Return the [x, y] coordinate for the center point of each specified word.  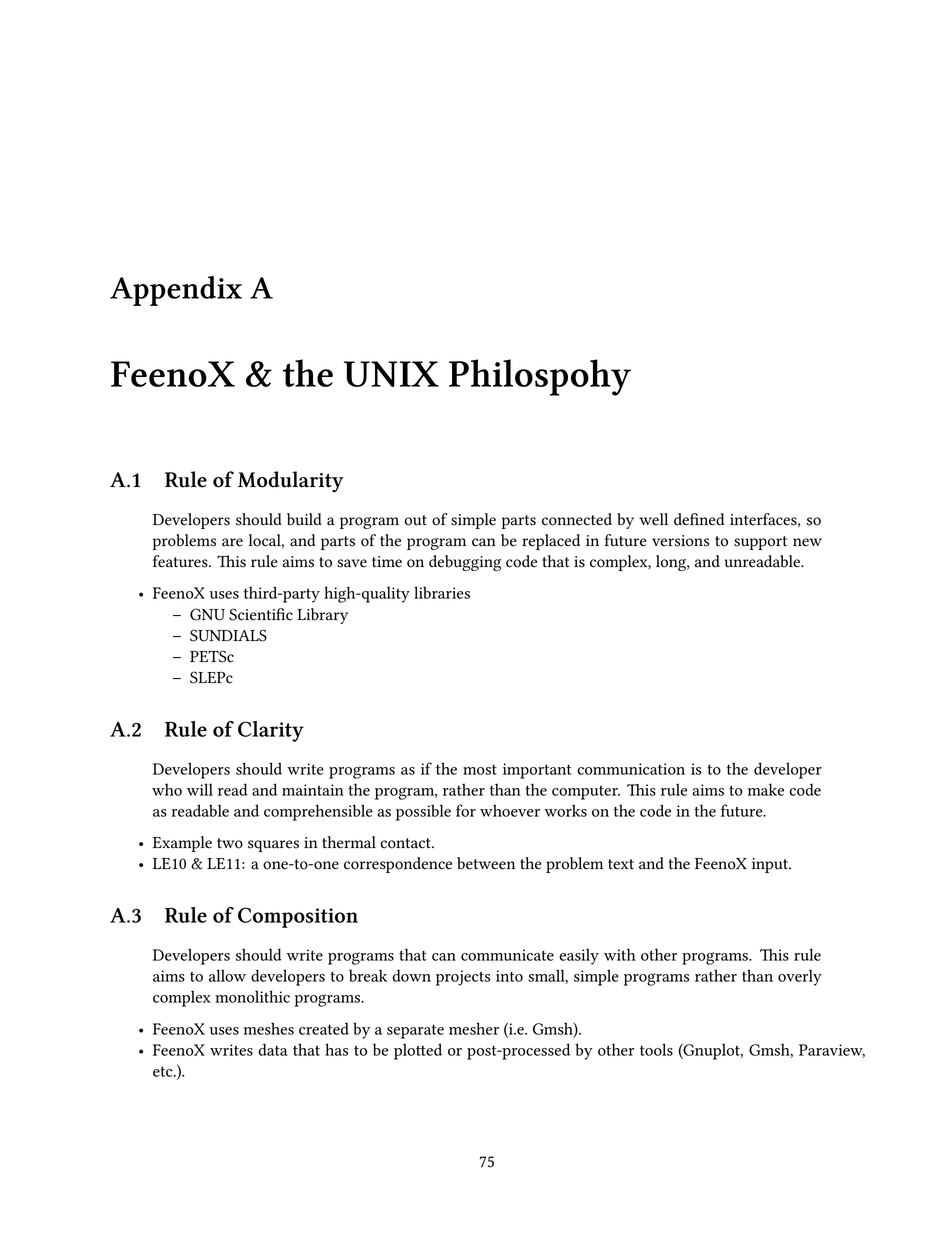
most [480, 770]
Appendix [176, 291]
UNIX [391, 374]
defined [699, 519]
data [272, 1049]
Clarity [271, 731]
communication [631, 769]
